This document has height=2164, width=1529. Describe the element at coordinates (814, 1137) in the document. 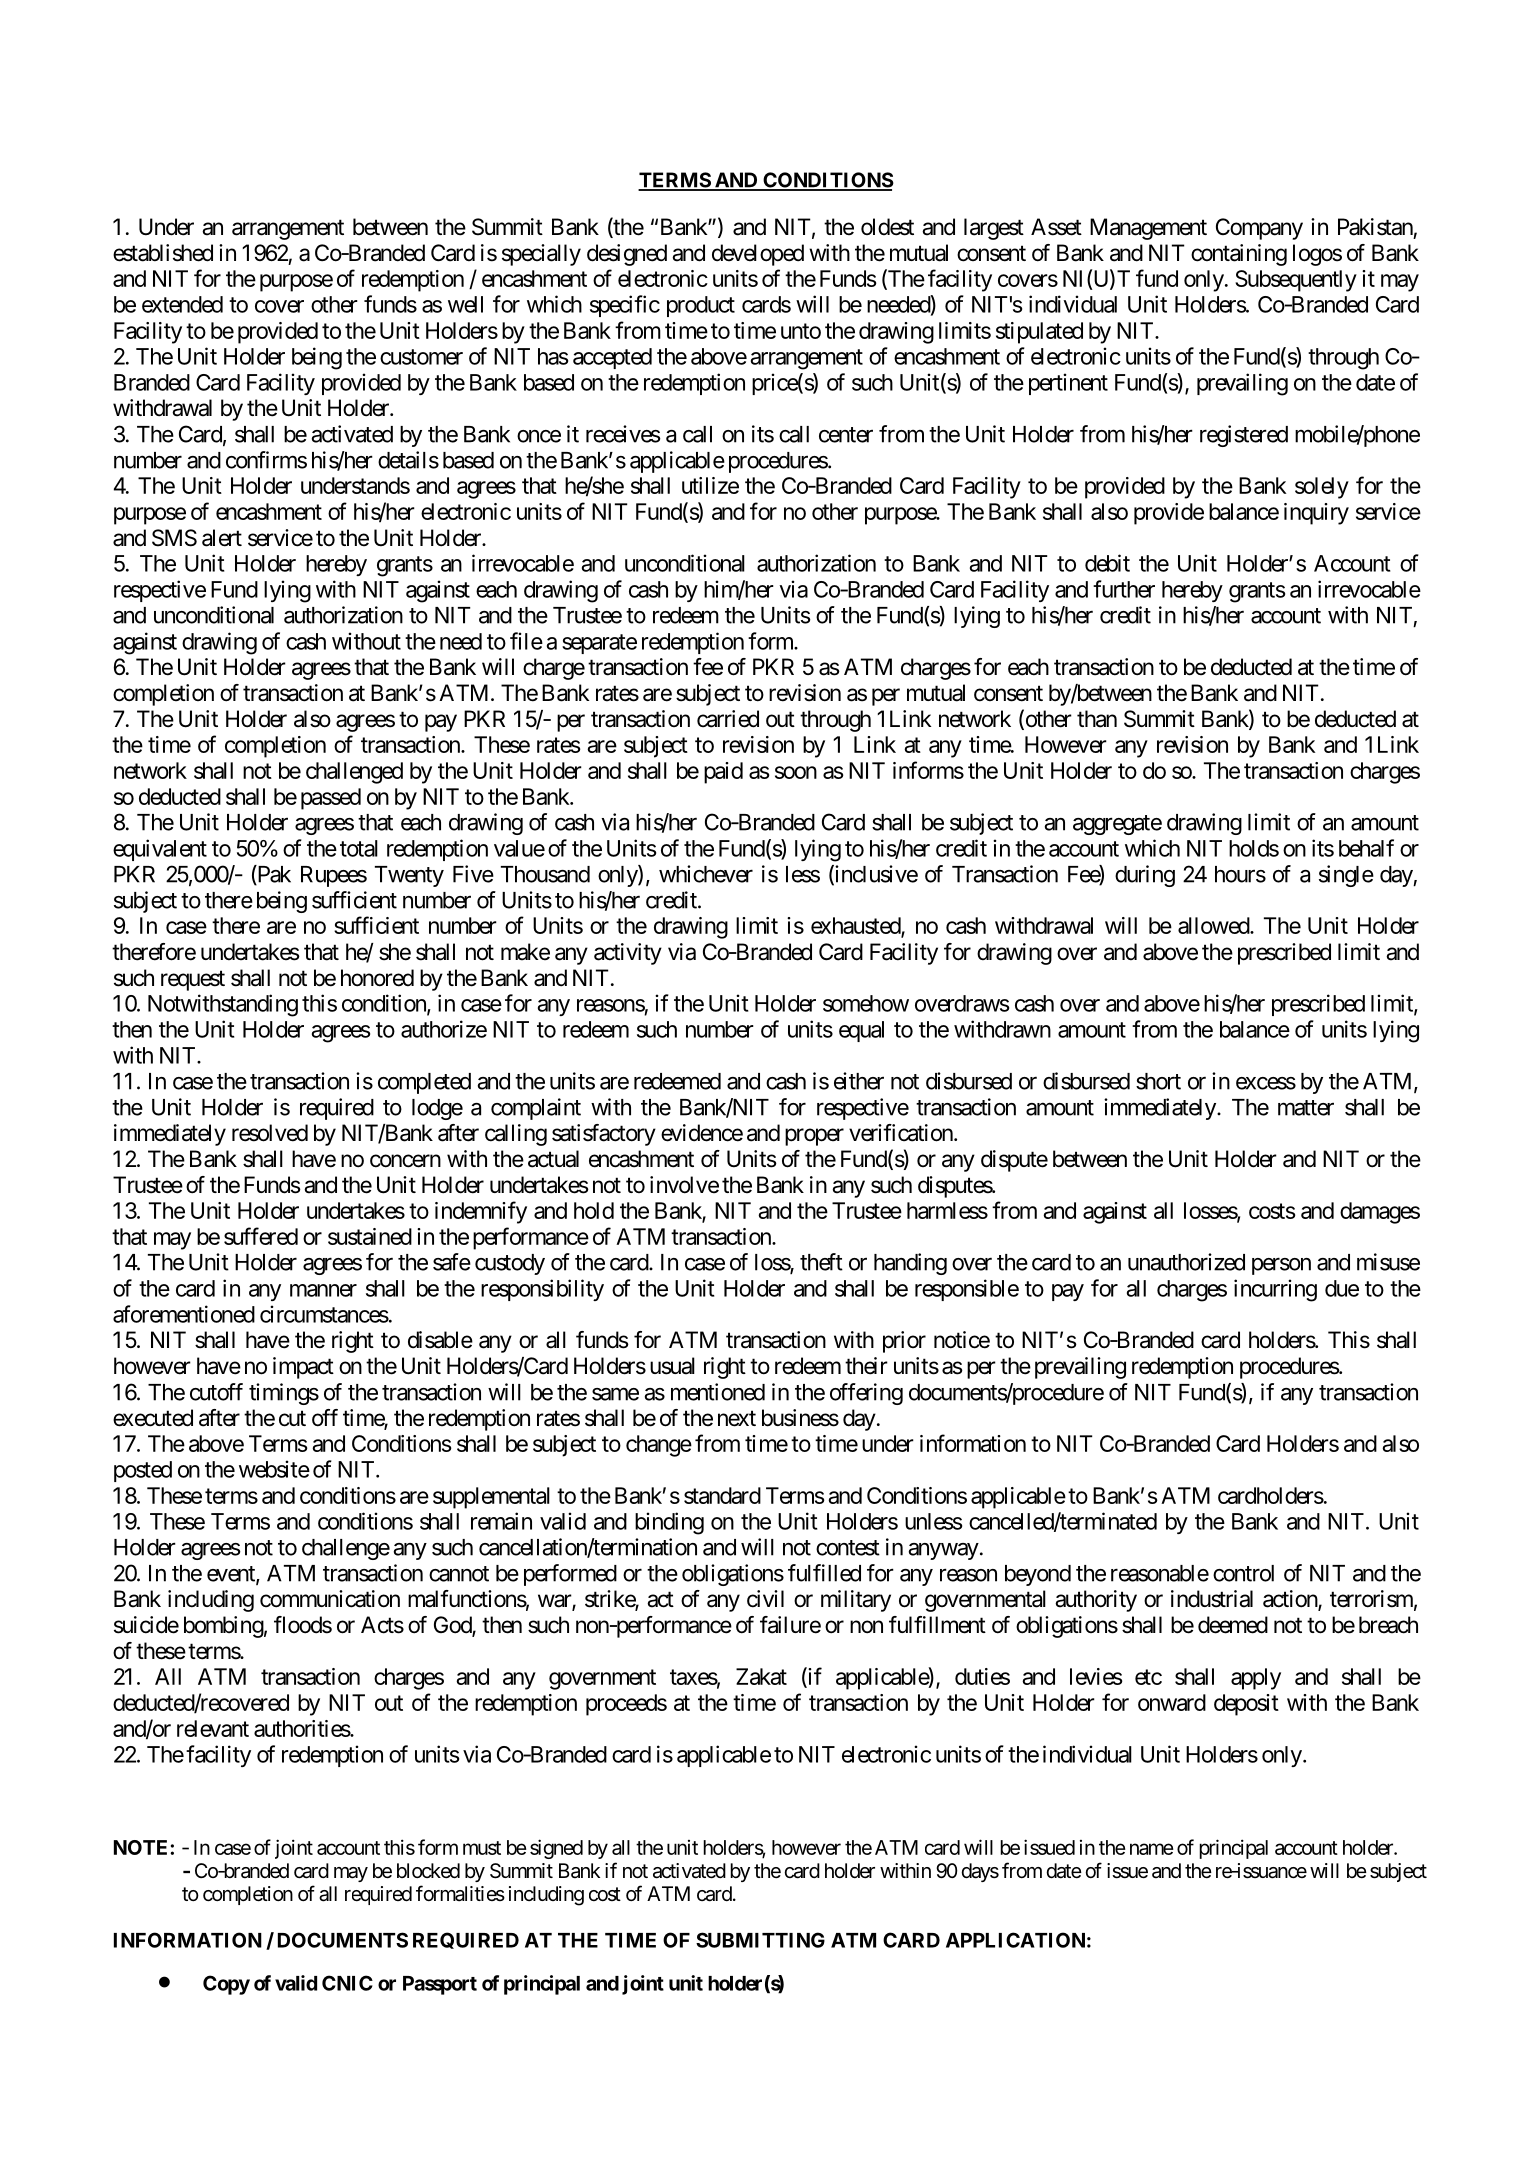

I see `proper` at that location.
